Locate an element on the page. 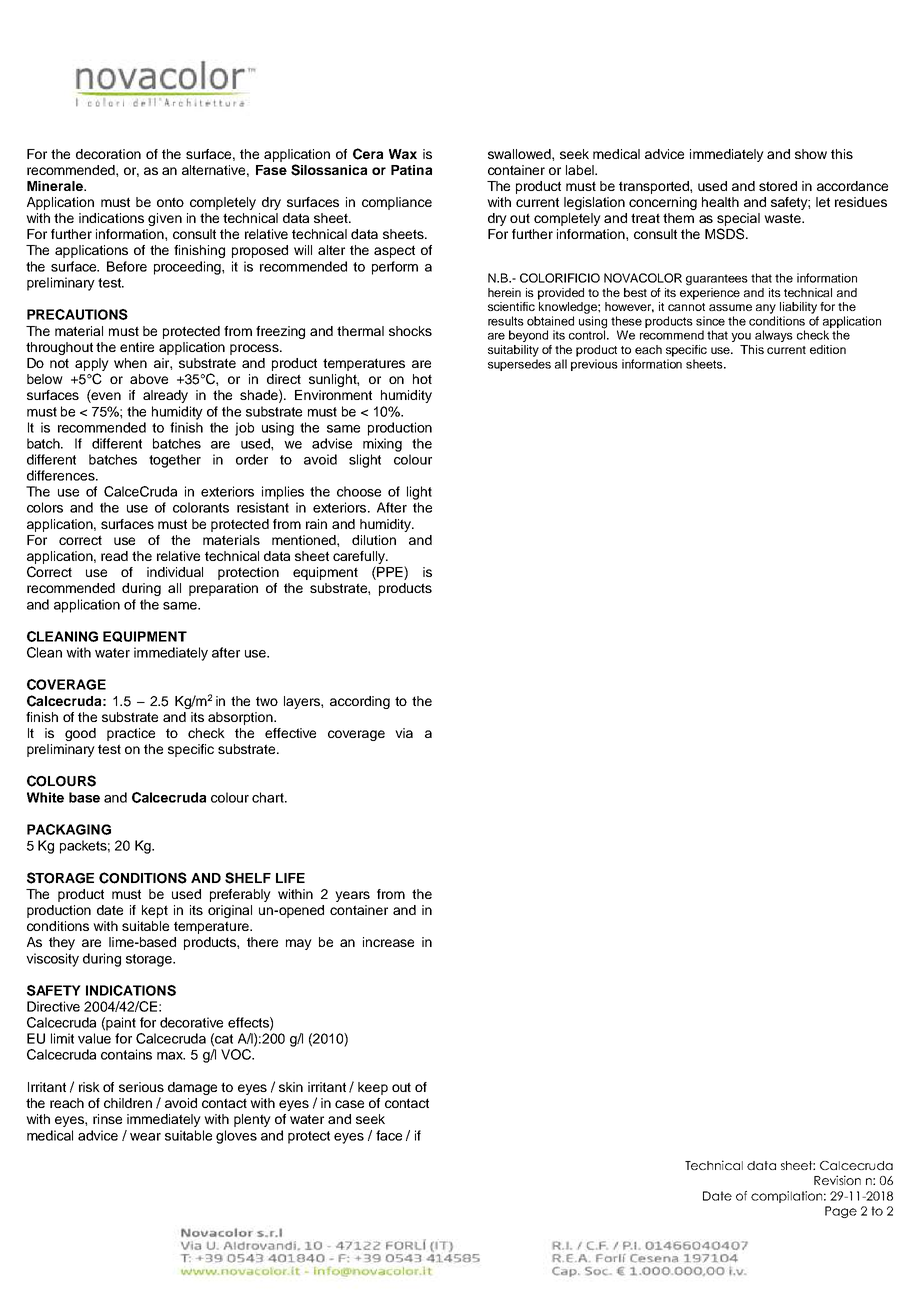  hot is located at coordinates (422, 379).
